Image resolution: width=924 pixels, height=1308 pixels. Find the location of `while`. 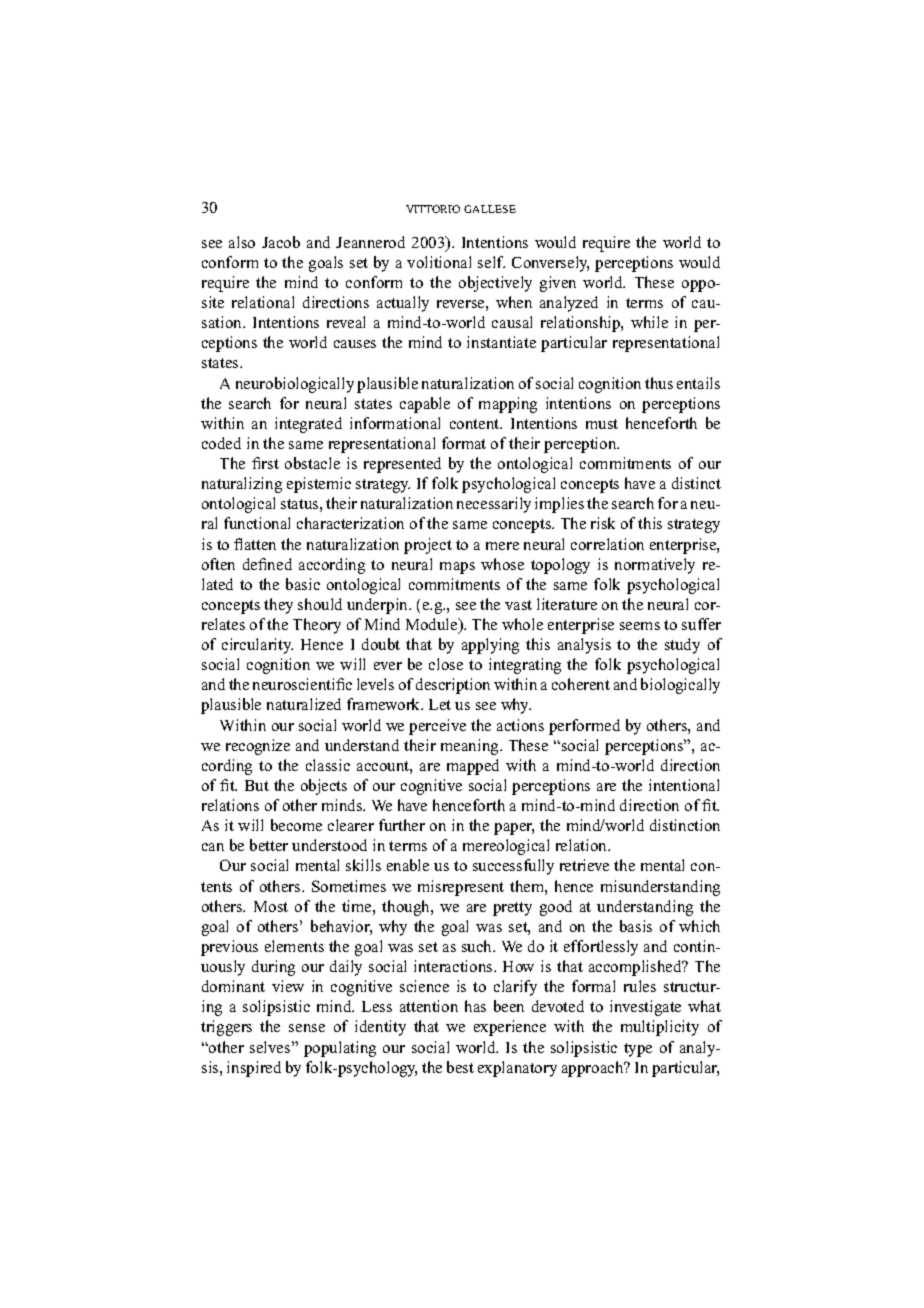

while is located at coordinates (649, 322).
